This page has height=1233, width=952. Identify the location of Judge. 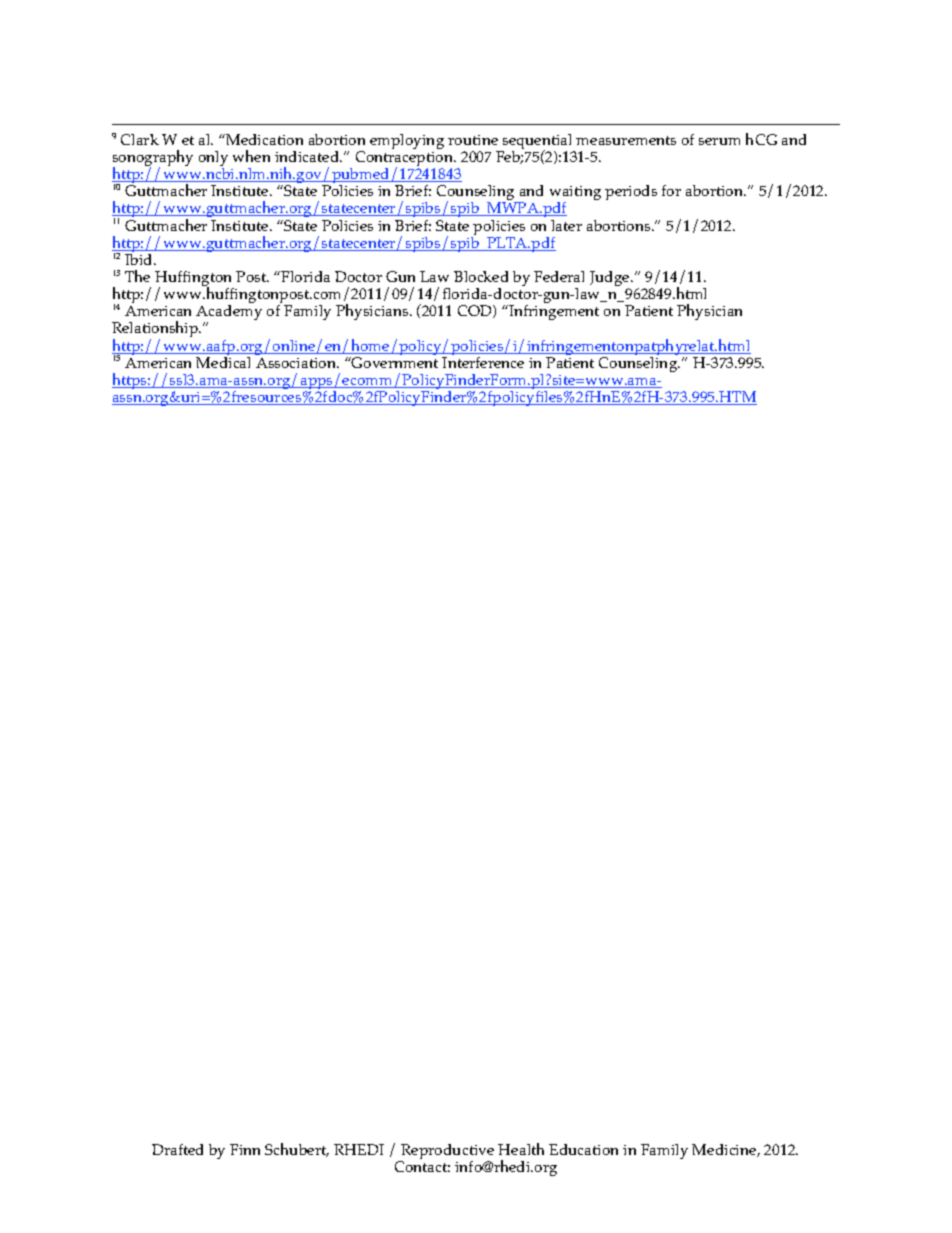
(611, 280).
